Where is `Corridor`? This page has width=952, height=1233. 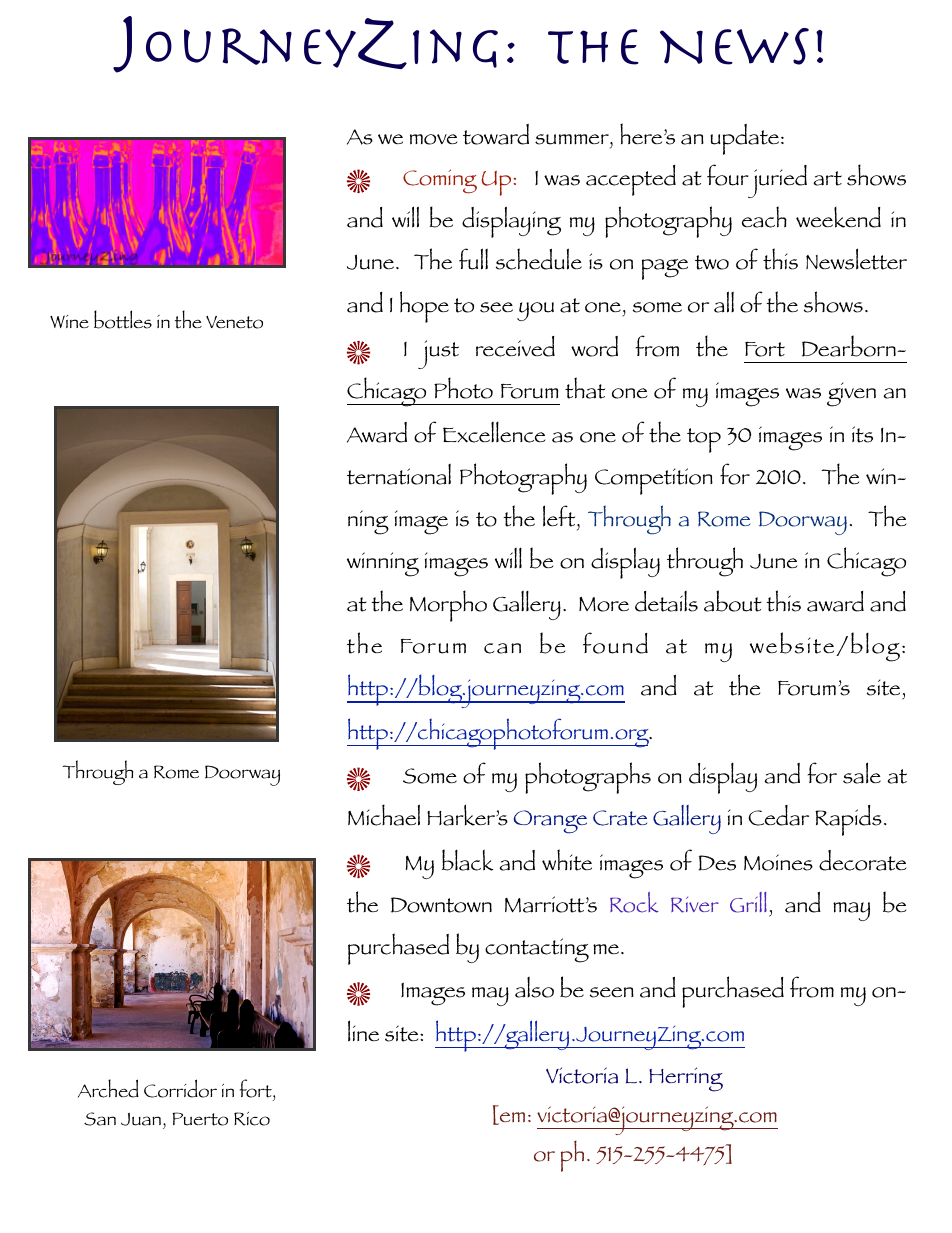 Corridor is located at coordinates (180, 1088).
